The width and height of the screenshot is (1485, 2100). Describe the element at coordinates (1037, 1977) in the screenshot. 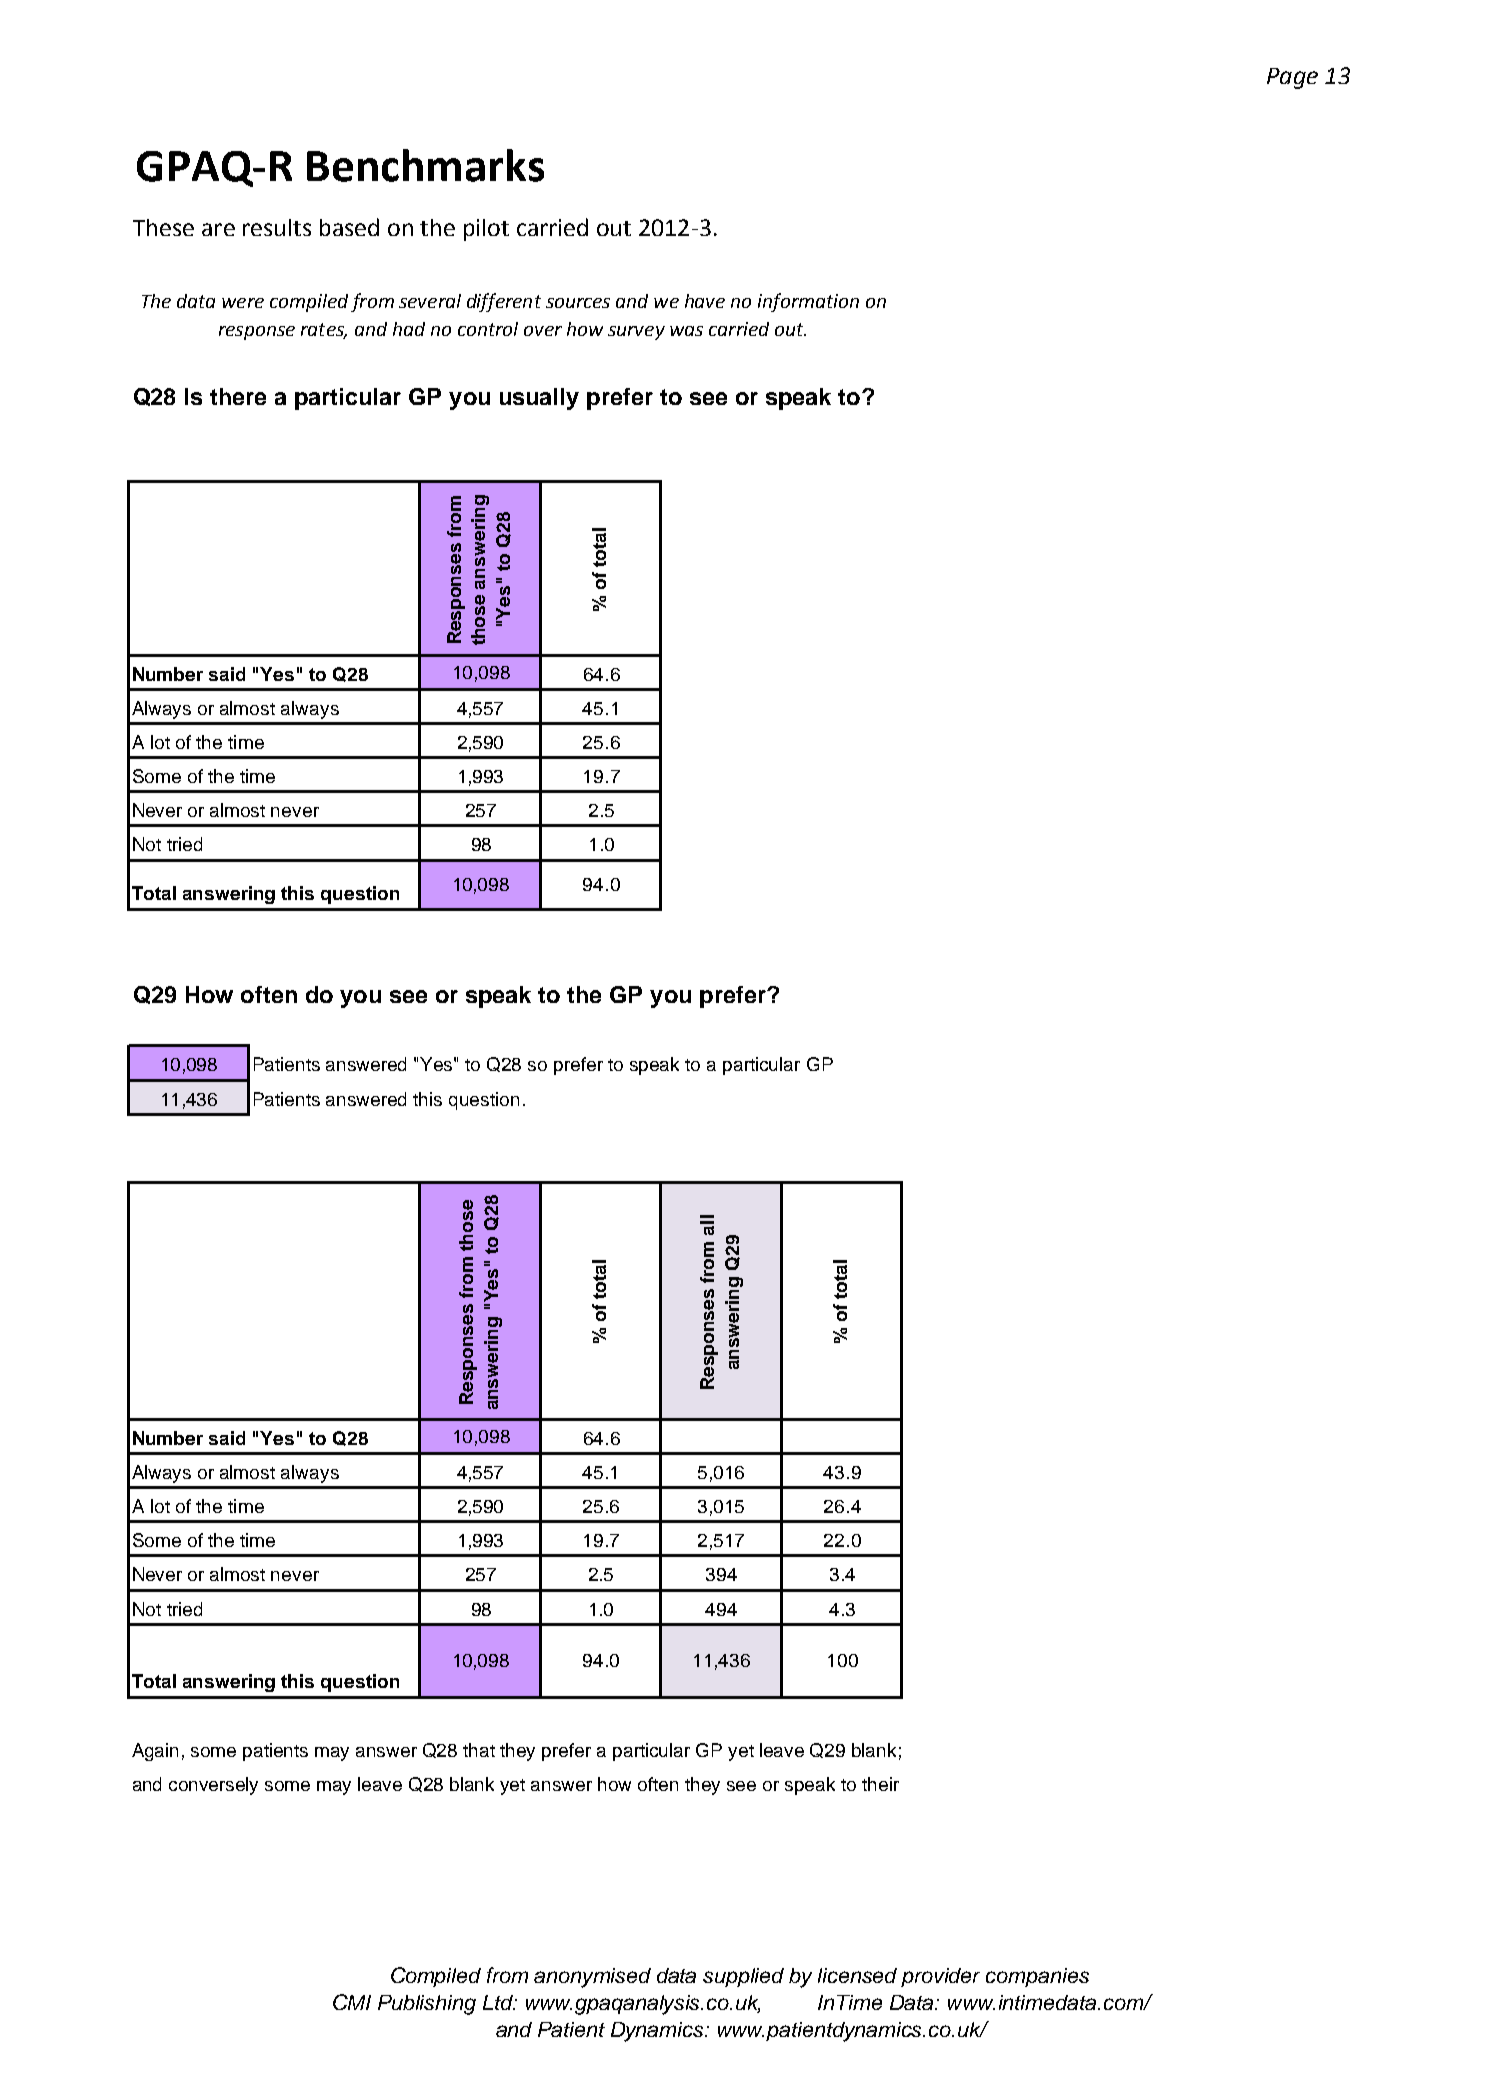

I see `companies` at that location.
